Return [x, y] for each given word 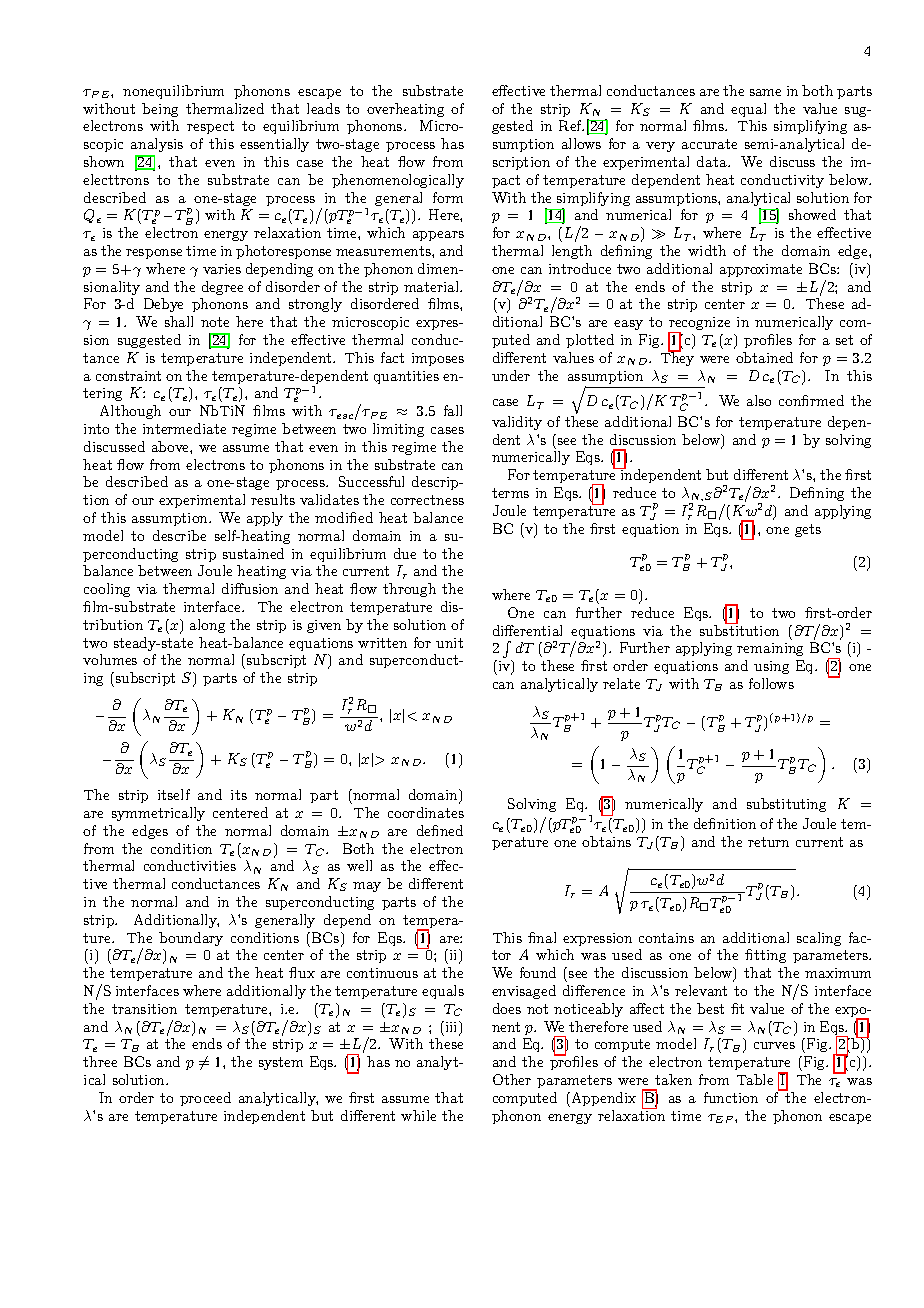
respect [210, 127]
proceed [205, 1099]
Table [755, 1079]
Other [512, 1079]
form [448, 197]
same [765, 92]
